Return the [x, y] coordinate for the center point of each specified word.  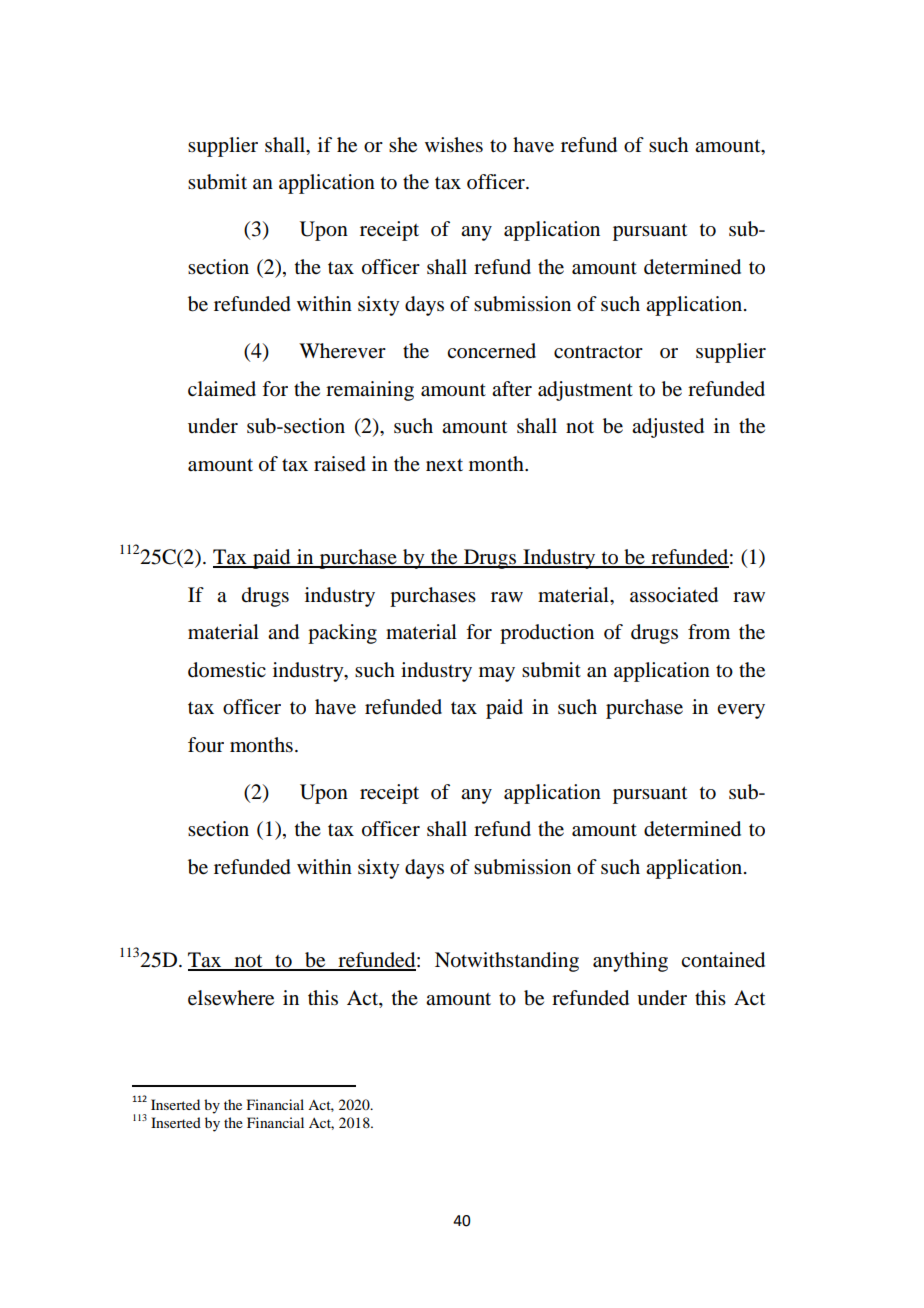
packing [342, 634]
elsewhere [231, 998]
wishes [454, 145]
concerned [491, 351]
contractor [598, 352]
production [547, 634]
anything [630, 962]
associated [674, 595]
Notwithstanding [507, 962]
